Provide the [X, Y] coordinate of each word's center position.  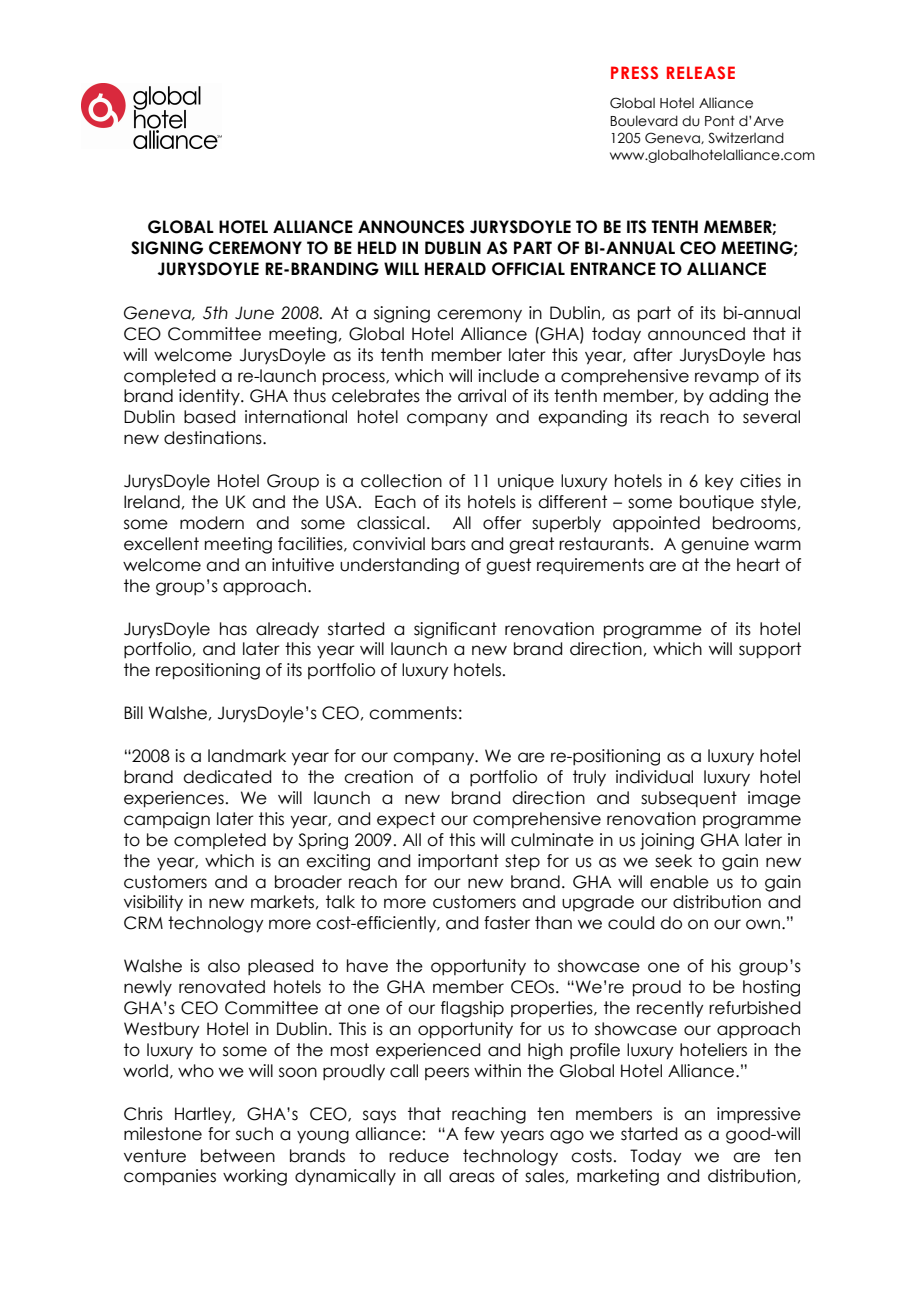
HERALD [455, 268]
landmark [247, 756]
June [254, 313]
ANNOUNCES [411, 227]
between [238, 1156]
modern [212, 523]
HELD [377, 247]
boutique [717, 503]
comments [413, 713]
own [764, 924]
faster [507, 923]
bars [449, 544]
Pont [720, 121]
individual [654, 777]
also [224, 966]
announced [696, 334]
